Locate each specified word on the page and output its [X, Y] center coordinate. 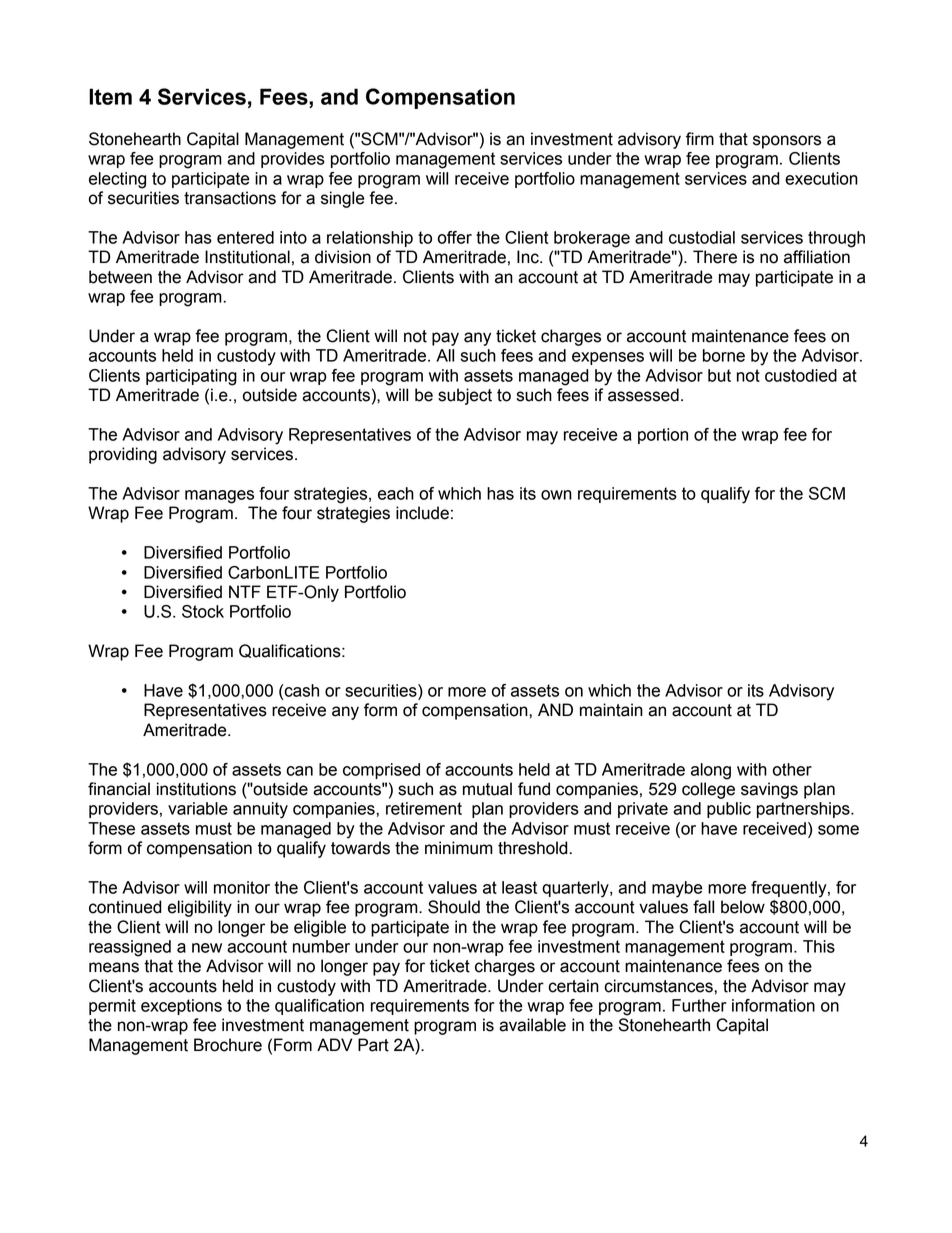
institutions [196, 789]
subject [465, 396]
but [719, 375]
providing [123, 455]
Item [110, 96]
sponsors [787, 142]
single [342, 199]
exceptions [181, 1007]
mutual [487, 789]
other [792, 769]
